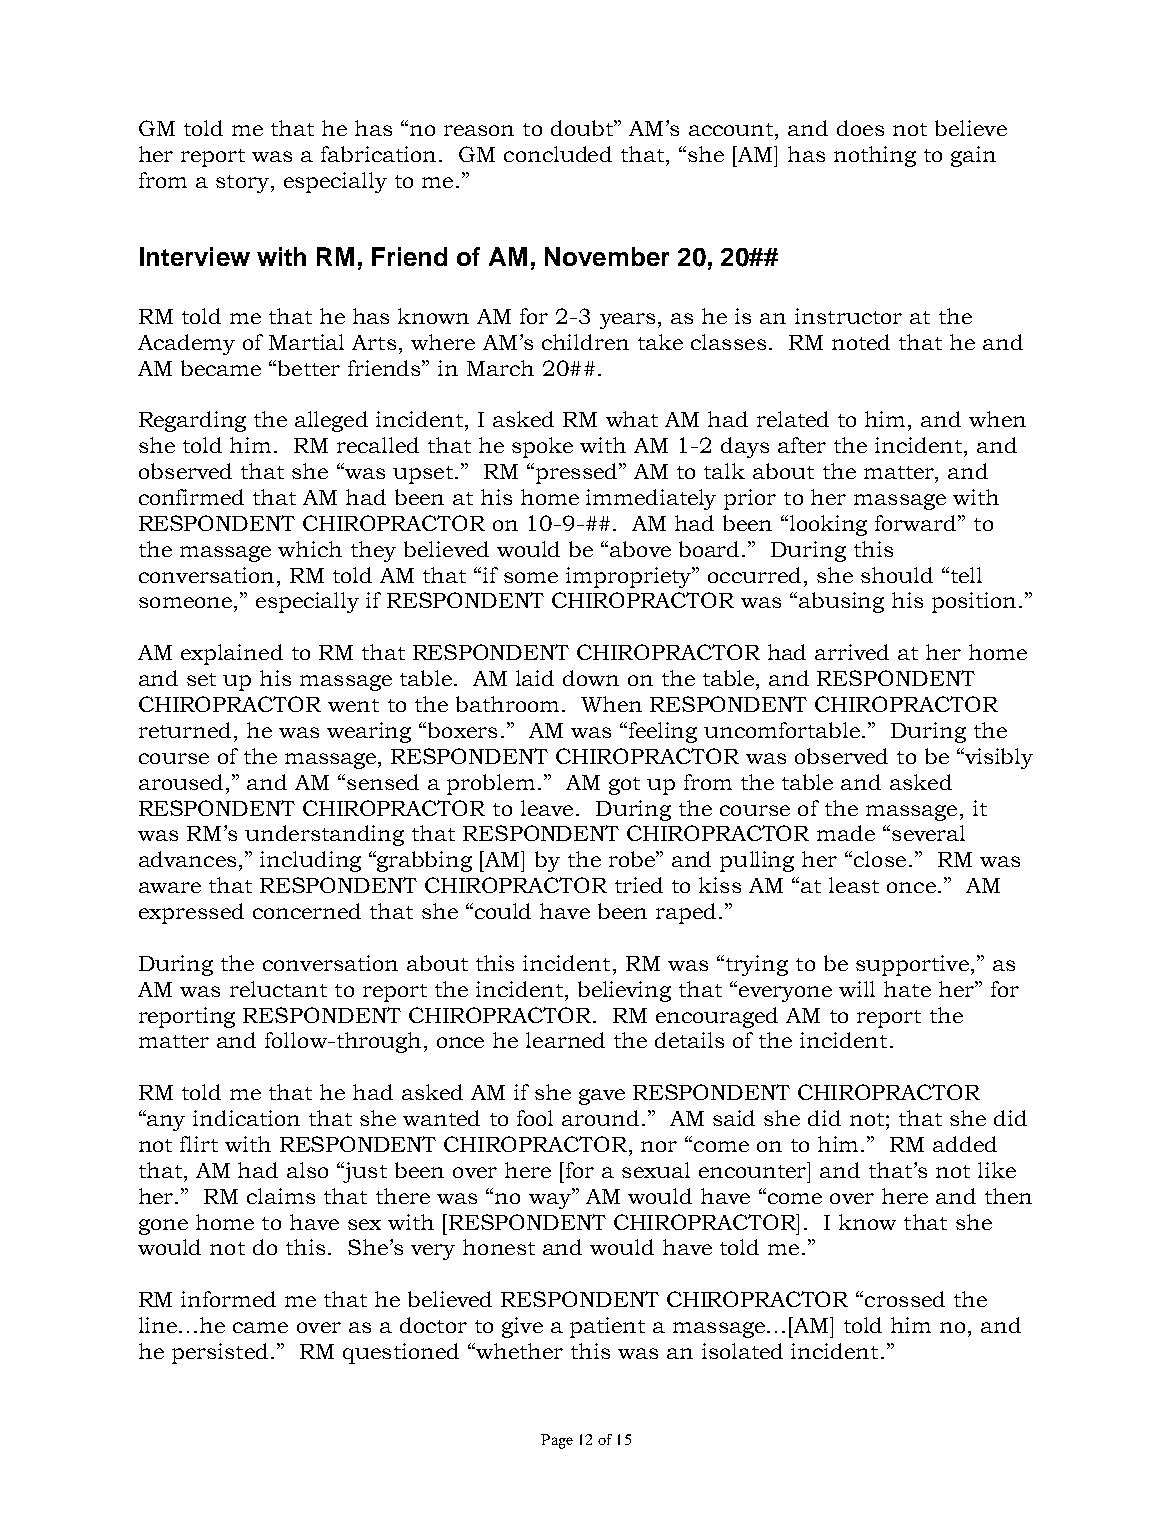  I want to click on believing, so click(624, 991).
